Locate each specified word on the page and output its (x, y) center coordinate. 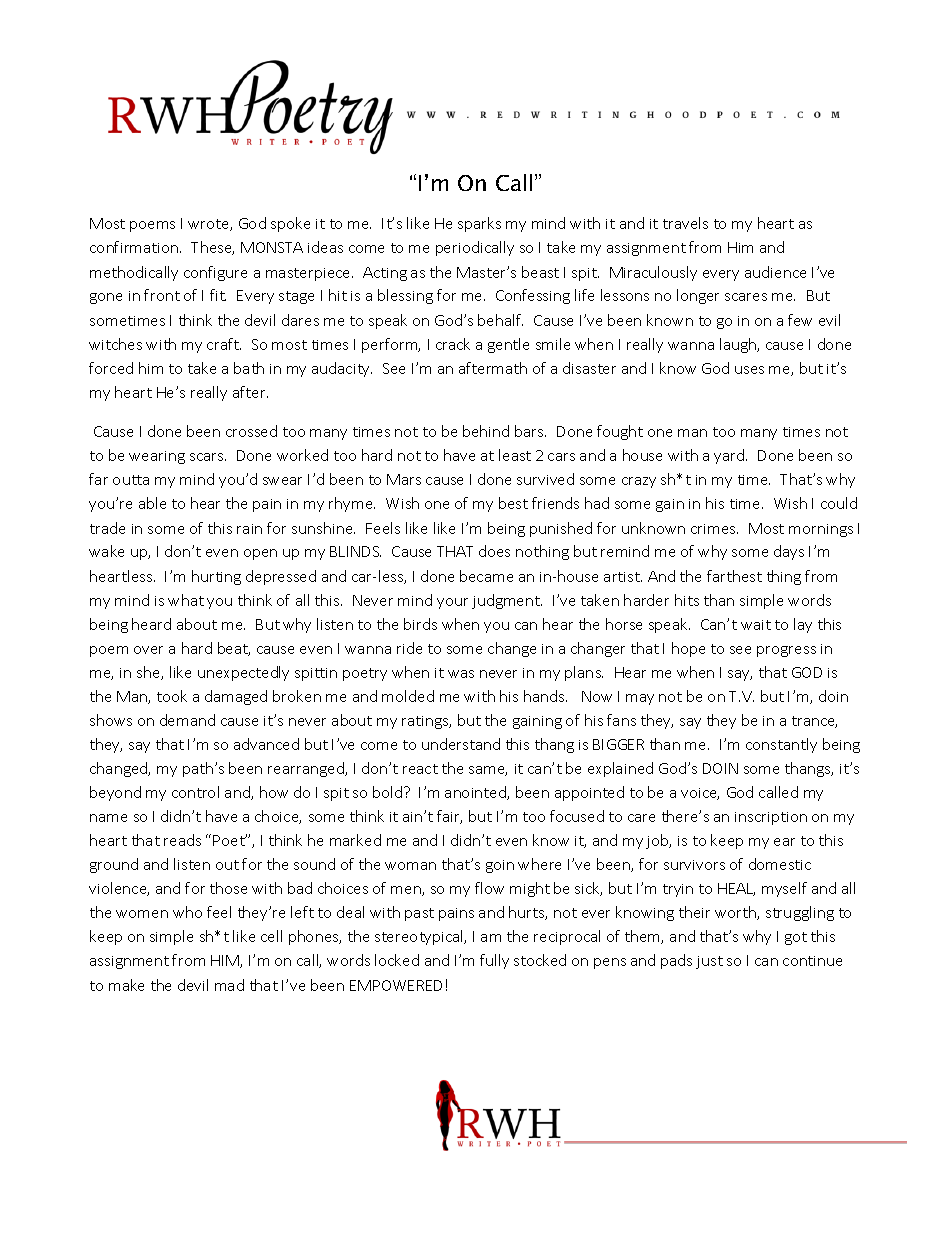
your (452, 603)
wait (756, 625)
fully (494, 961)
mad (229, 985)
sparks (479, 224)
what (186, 600)
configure (215, 273)
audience (775, 272)
